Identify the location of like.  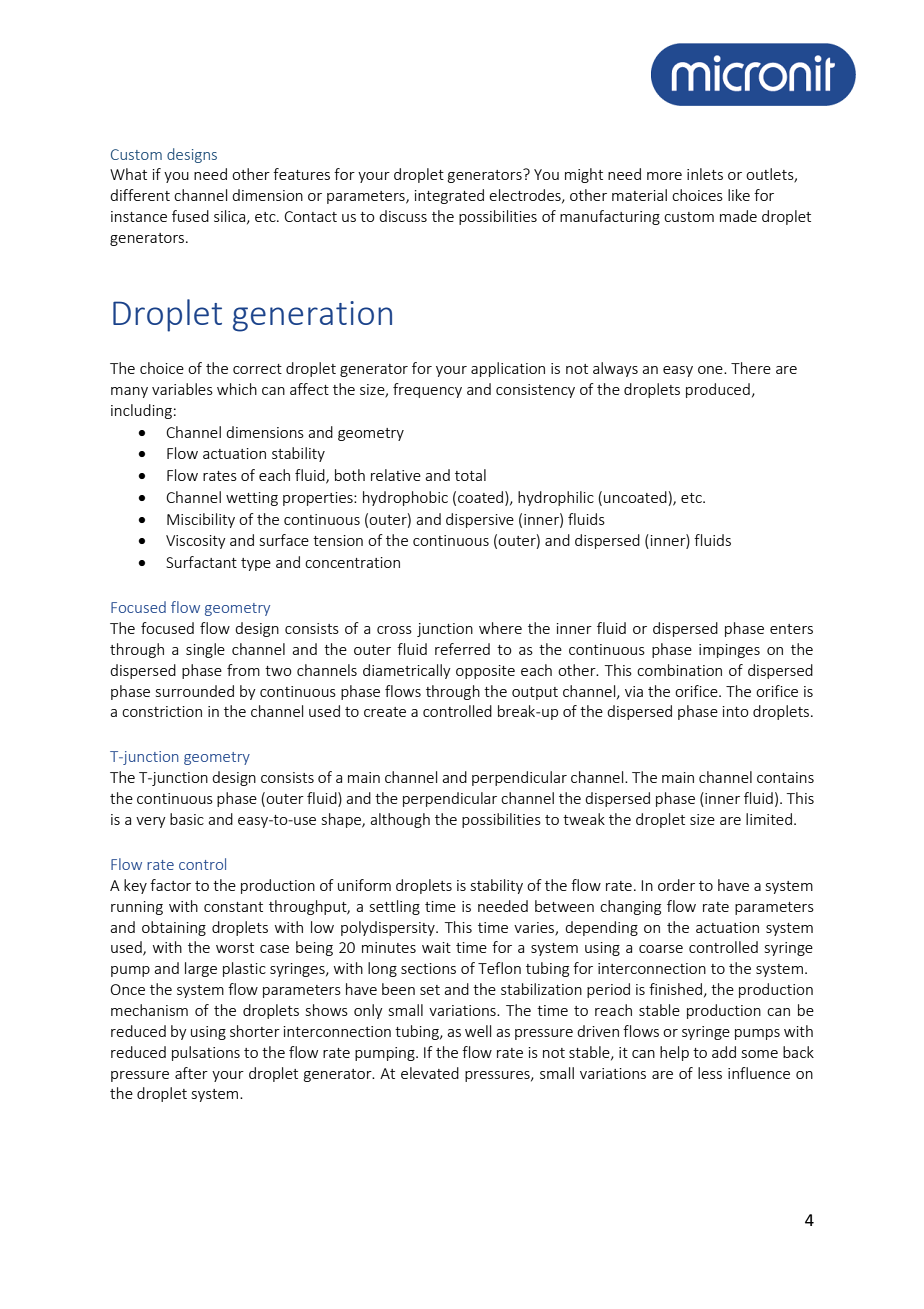
(739, 195).
